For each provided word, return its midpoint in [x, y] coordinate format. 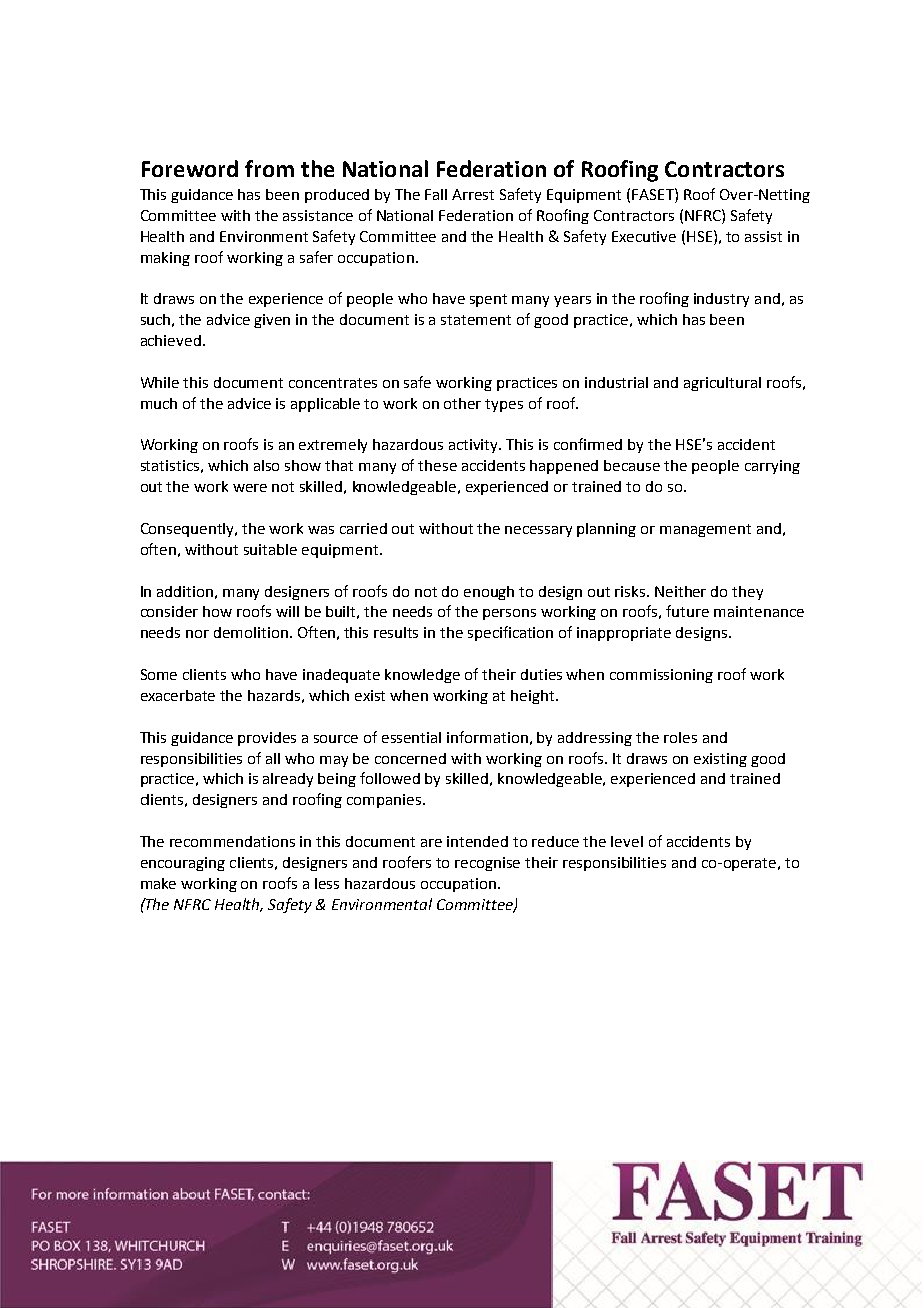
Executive [644, 236]
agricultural [722, 384]
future [687, 611]
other [462, 403]
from [269, 168]
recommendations [232, 841]
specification [510, 633]
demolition [251, 632]
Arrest [473, 194]
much [159, 403]
